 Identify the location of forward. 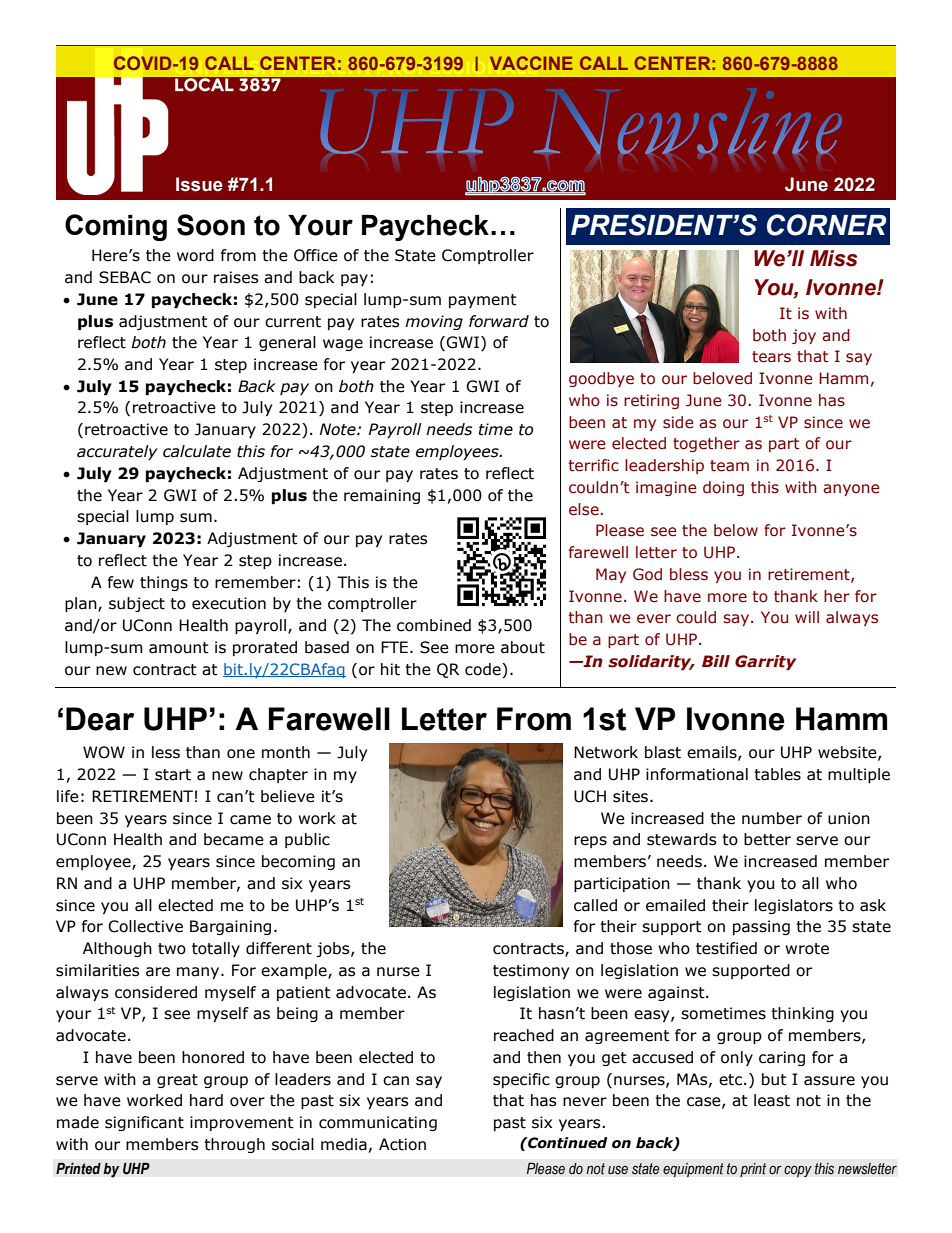
(499, 321).
